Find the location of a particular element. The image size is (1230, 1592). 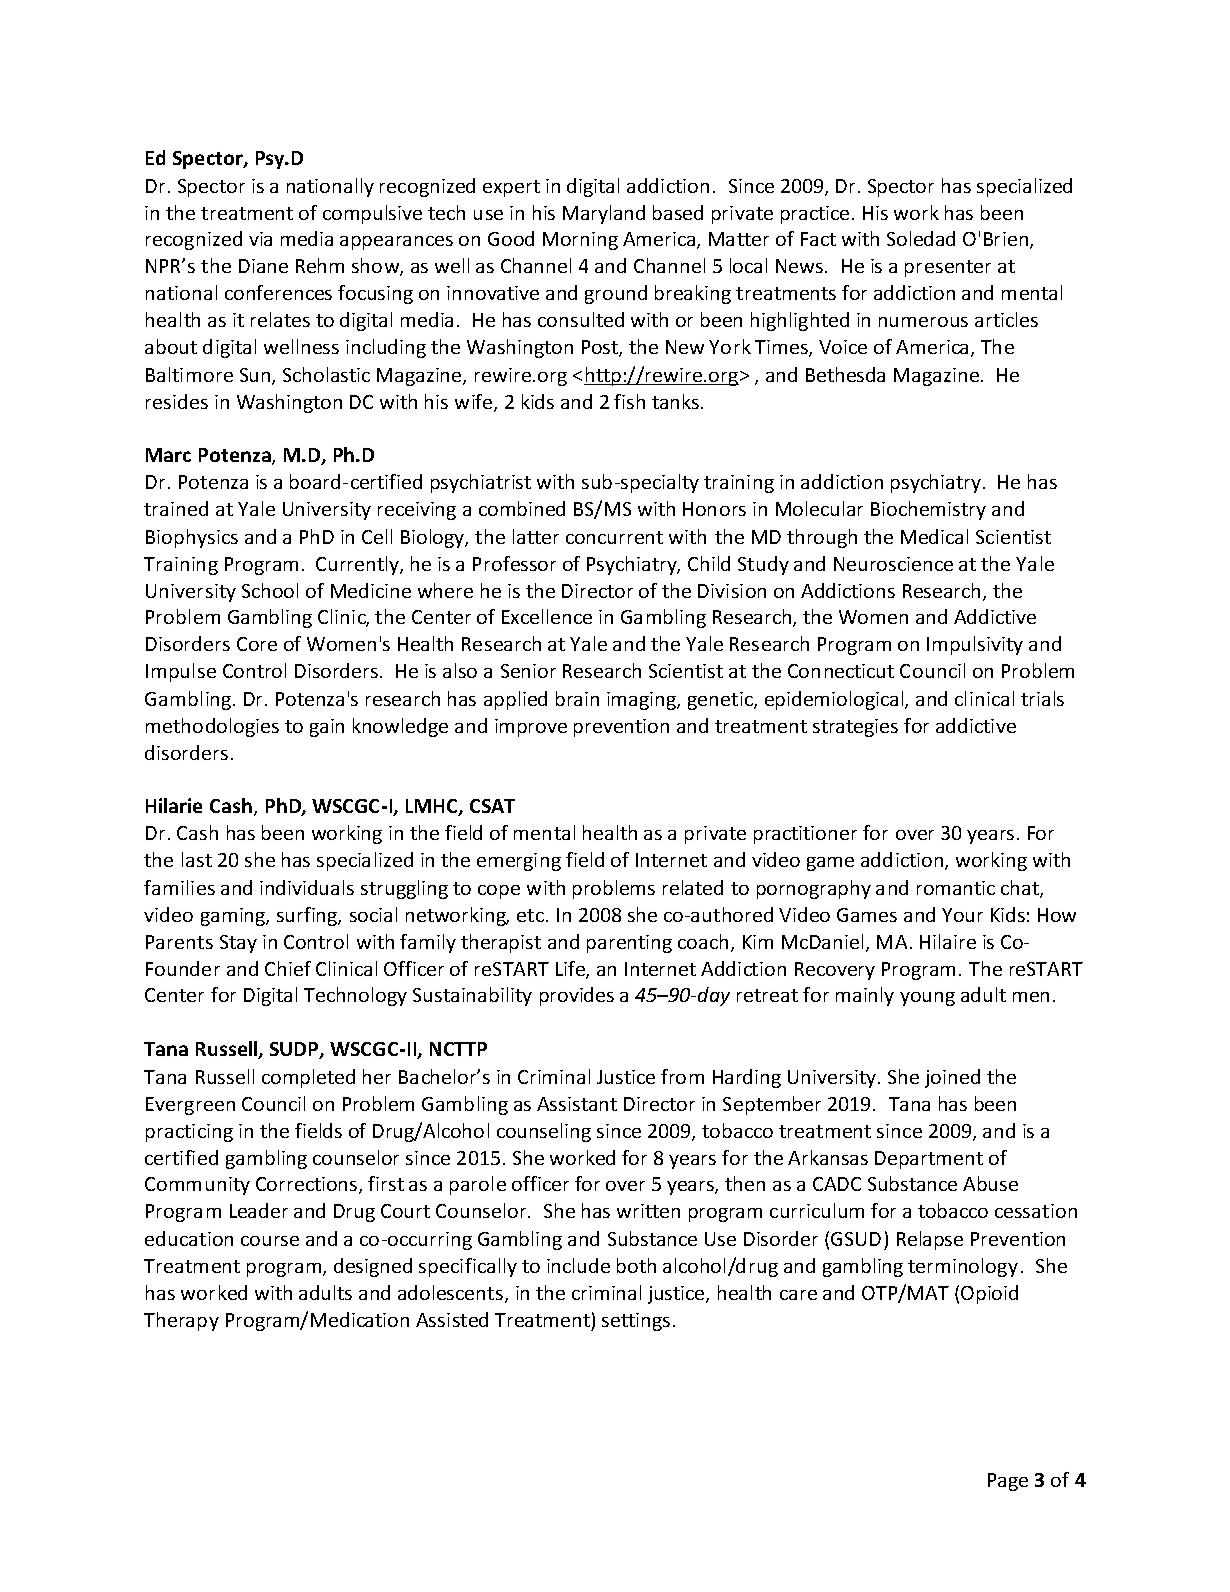

Department is located at coordinates (929, 1160).
